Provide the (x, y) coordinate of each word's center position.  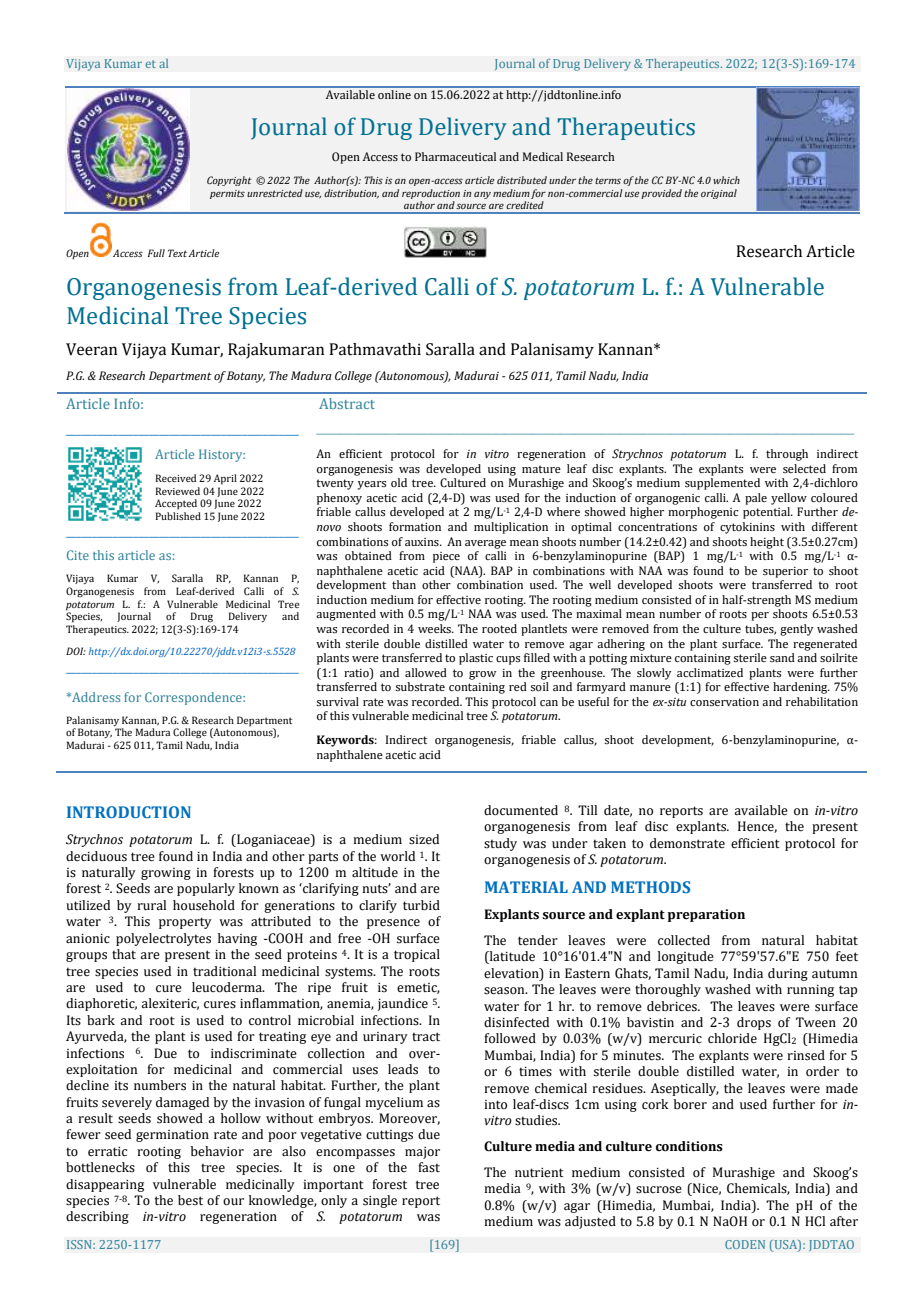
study (500, 844)
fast (429, 1167)
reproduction (431, 194)
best (190, 1200)
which (726, 180)
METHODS (650, 887)
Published (178, 516)
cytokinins (747, 528)
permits (227, 194)
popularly (206, 889)
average (485, 544)
